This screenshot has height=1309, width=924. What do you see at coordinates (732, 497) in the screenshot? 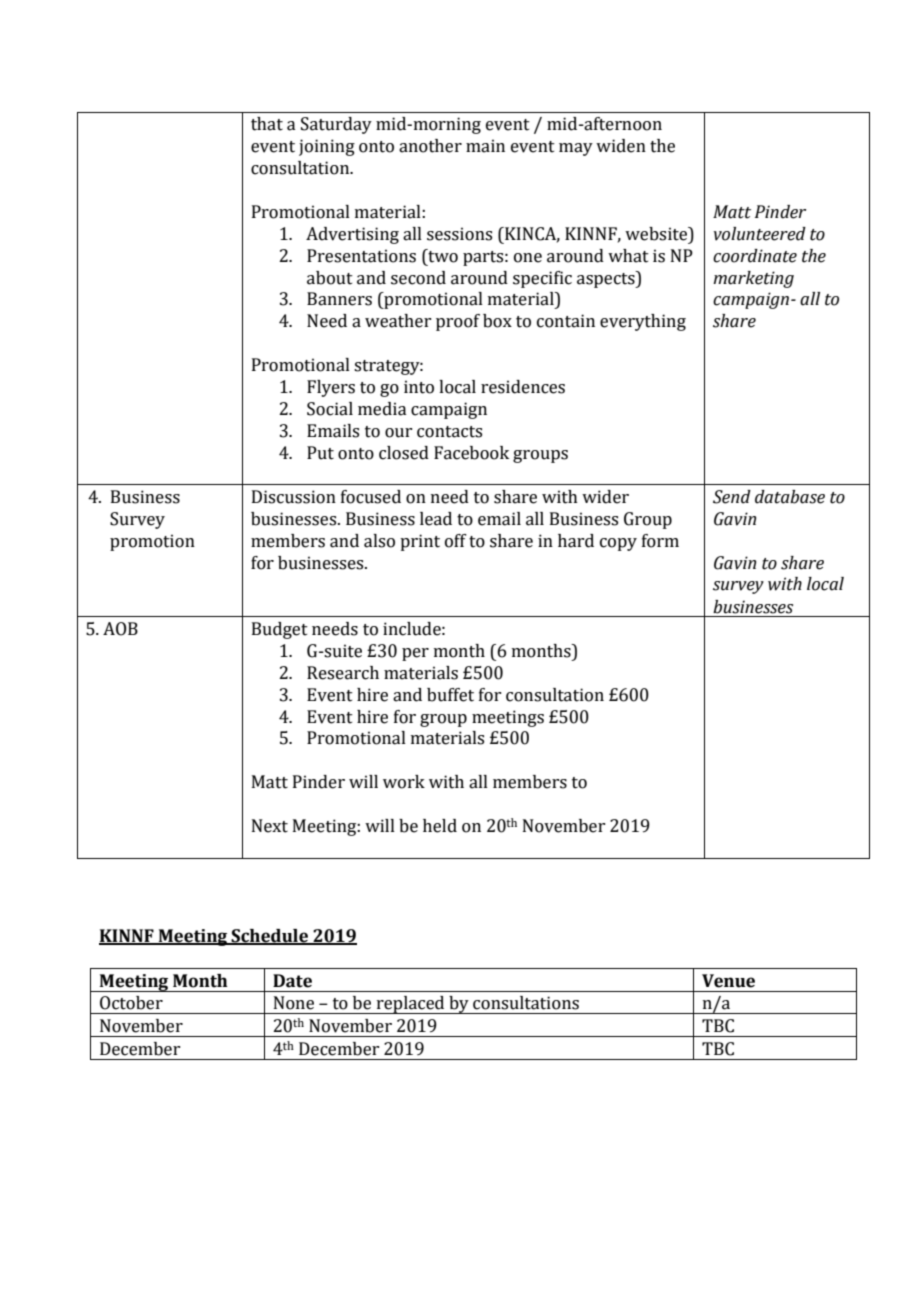
I see `Send` at bounding box center [732, 497].
